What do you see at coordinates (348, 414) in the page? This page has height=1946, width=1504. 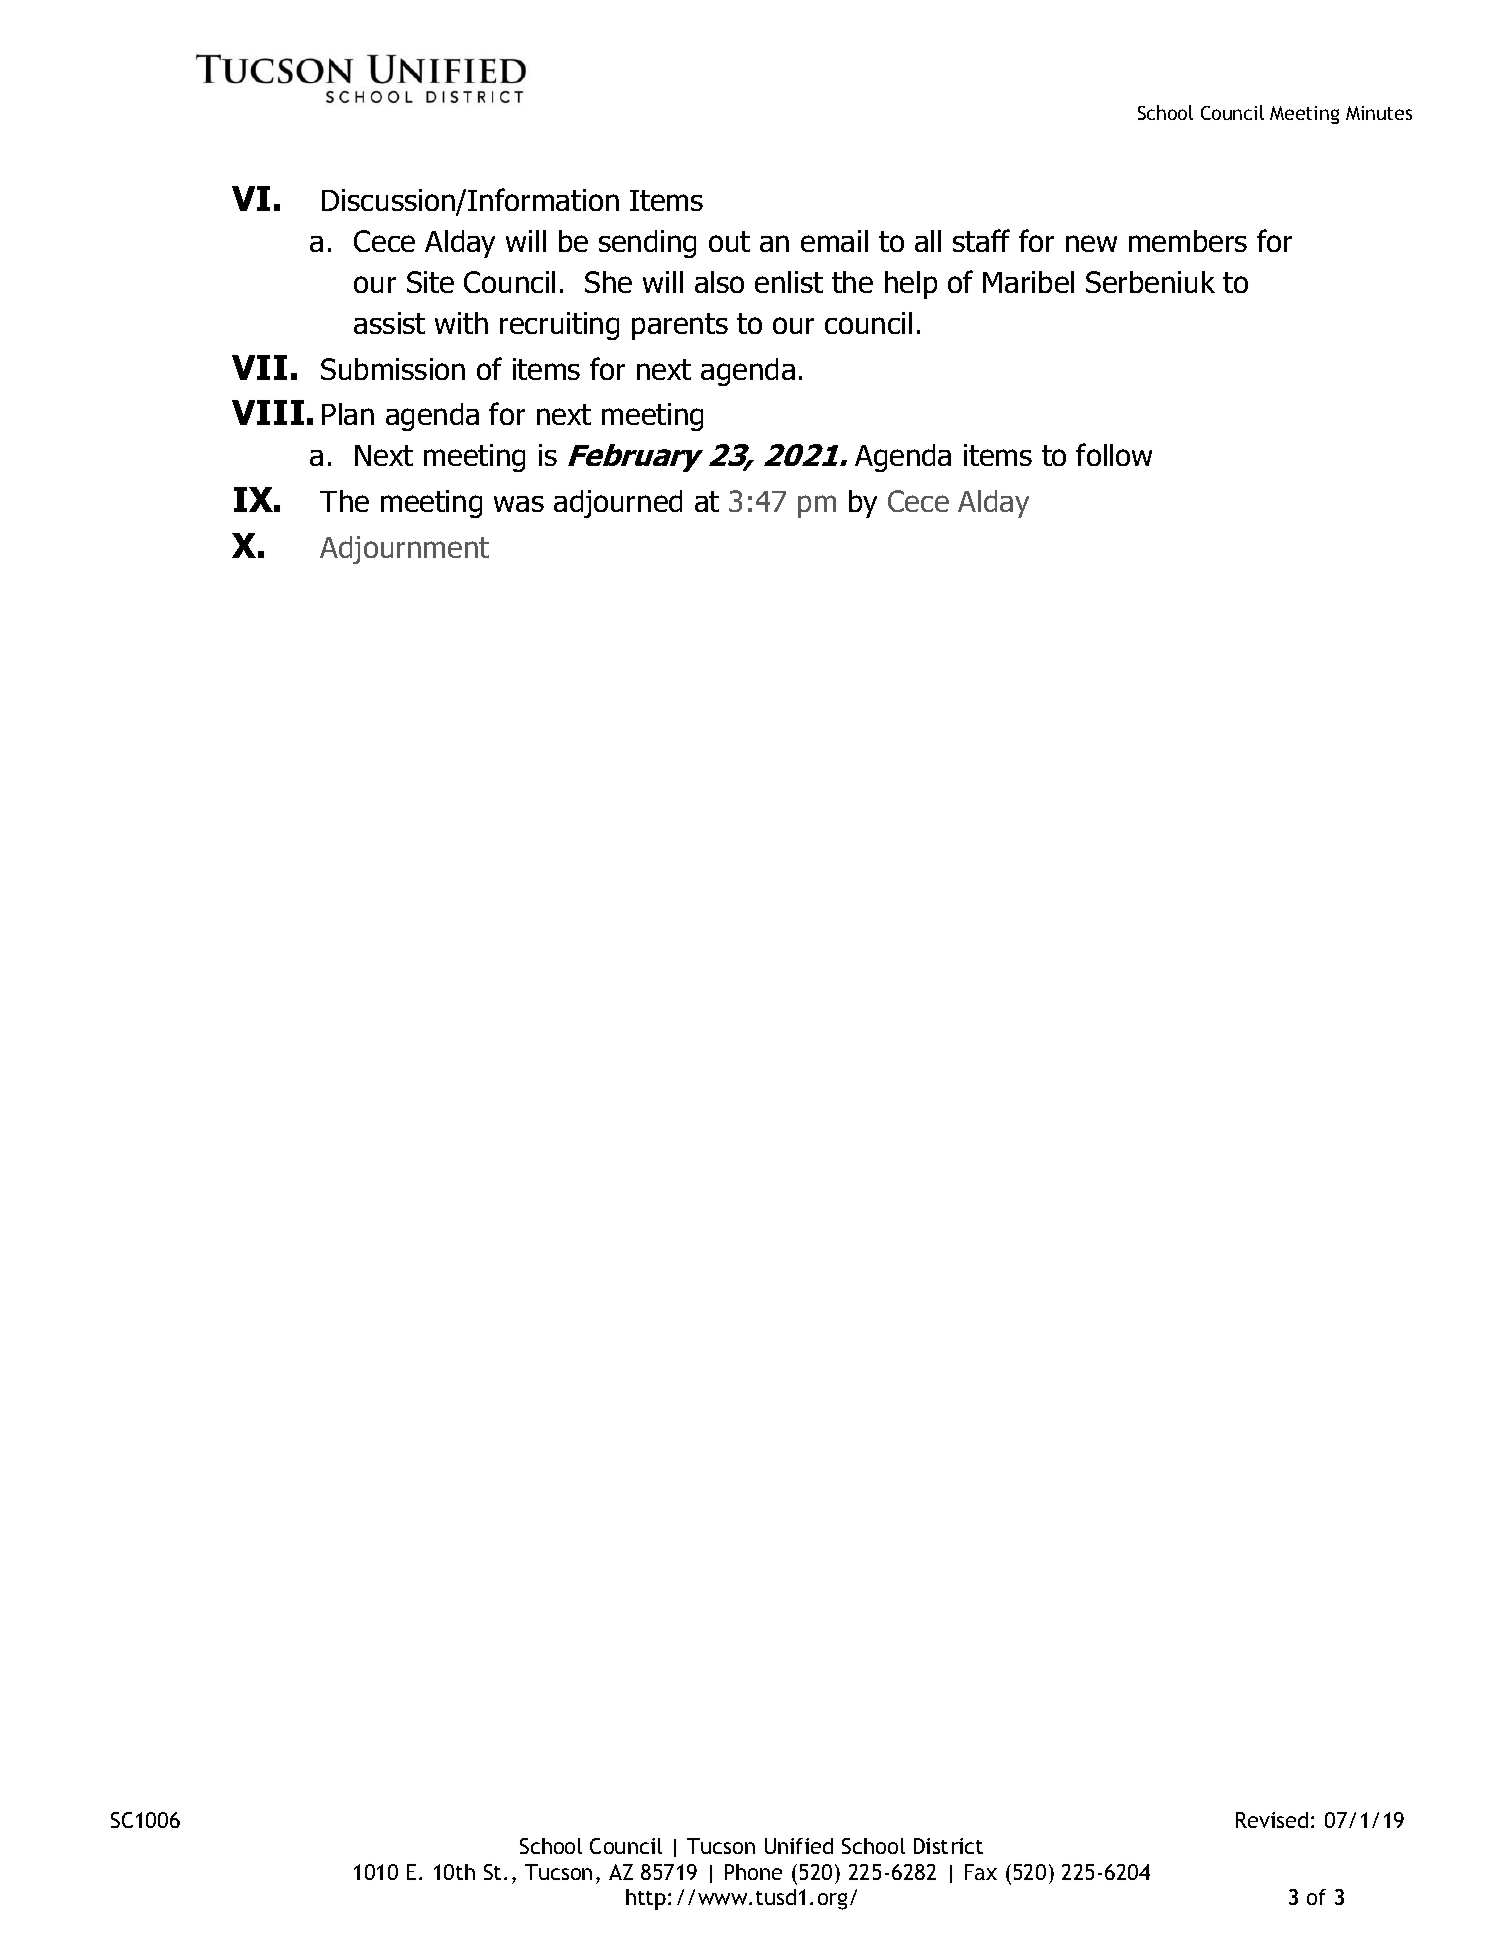 I see `Plan` at bounding box center [348, 414].
